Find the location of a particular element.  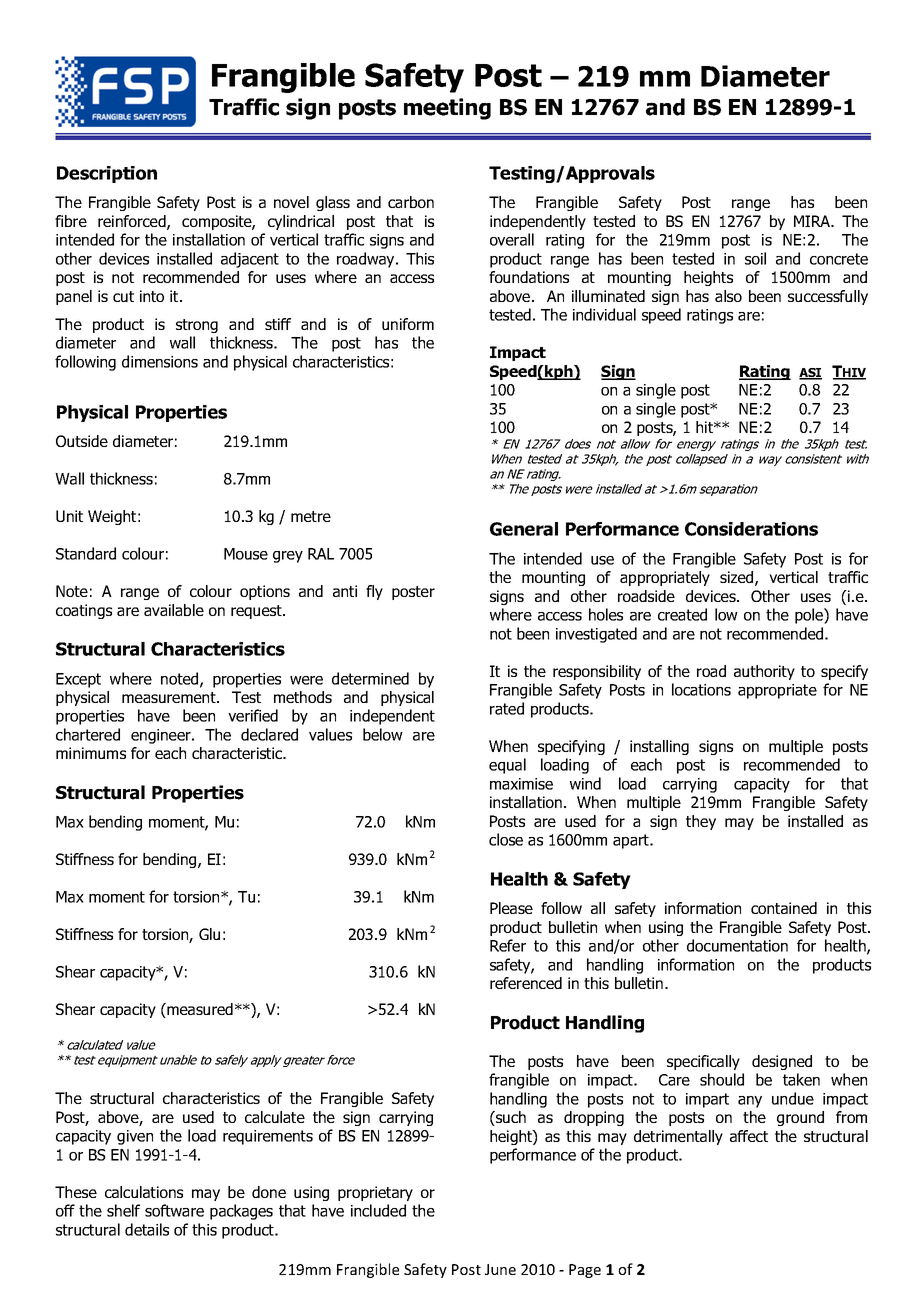

ASI is located at coordinates (810, 374).
